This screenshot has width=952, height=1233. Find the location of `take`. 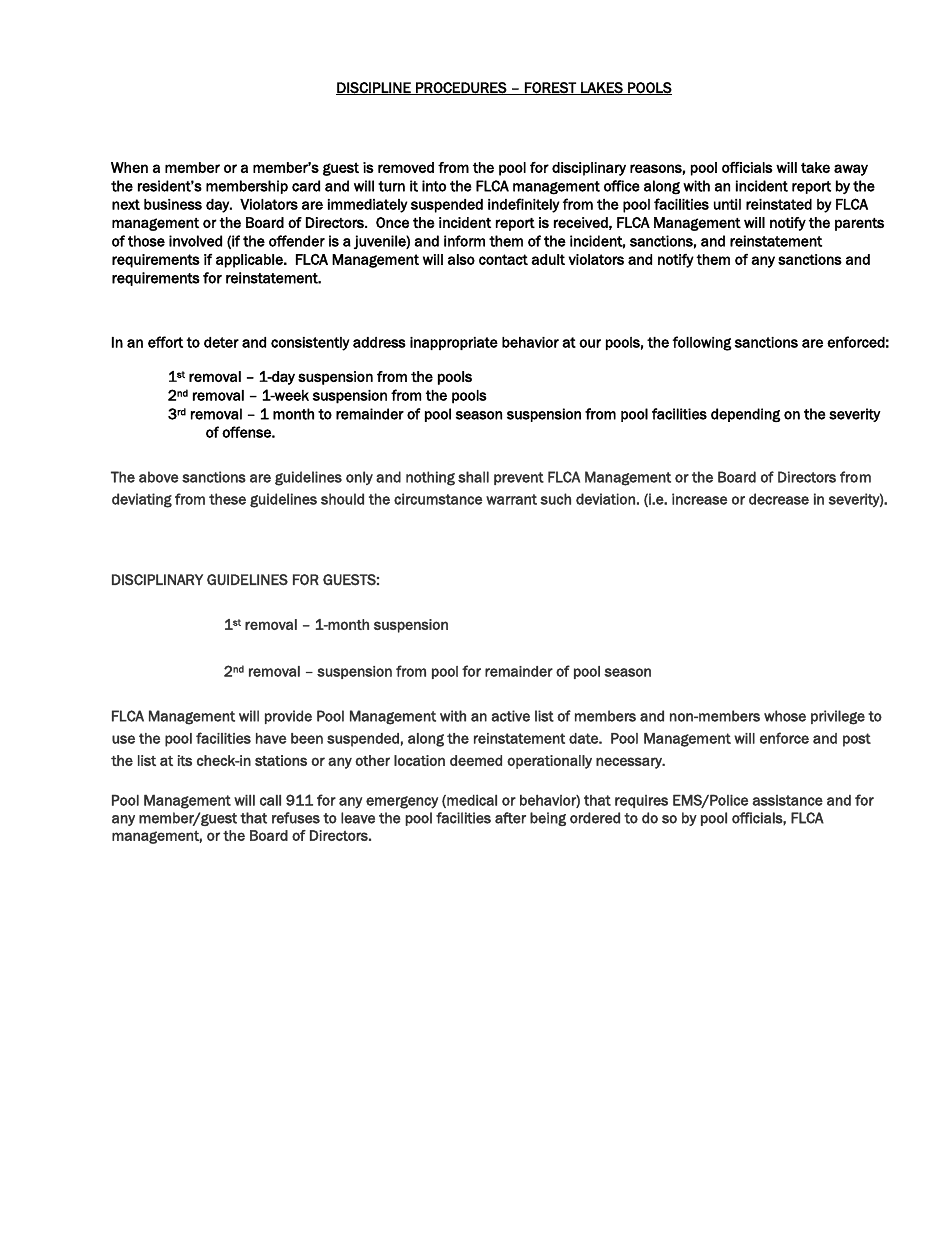

take is located at coordinates (815, 167).
